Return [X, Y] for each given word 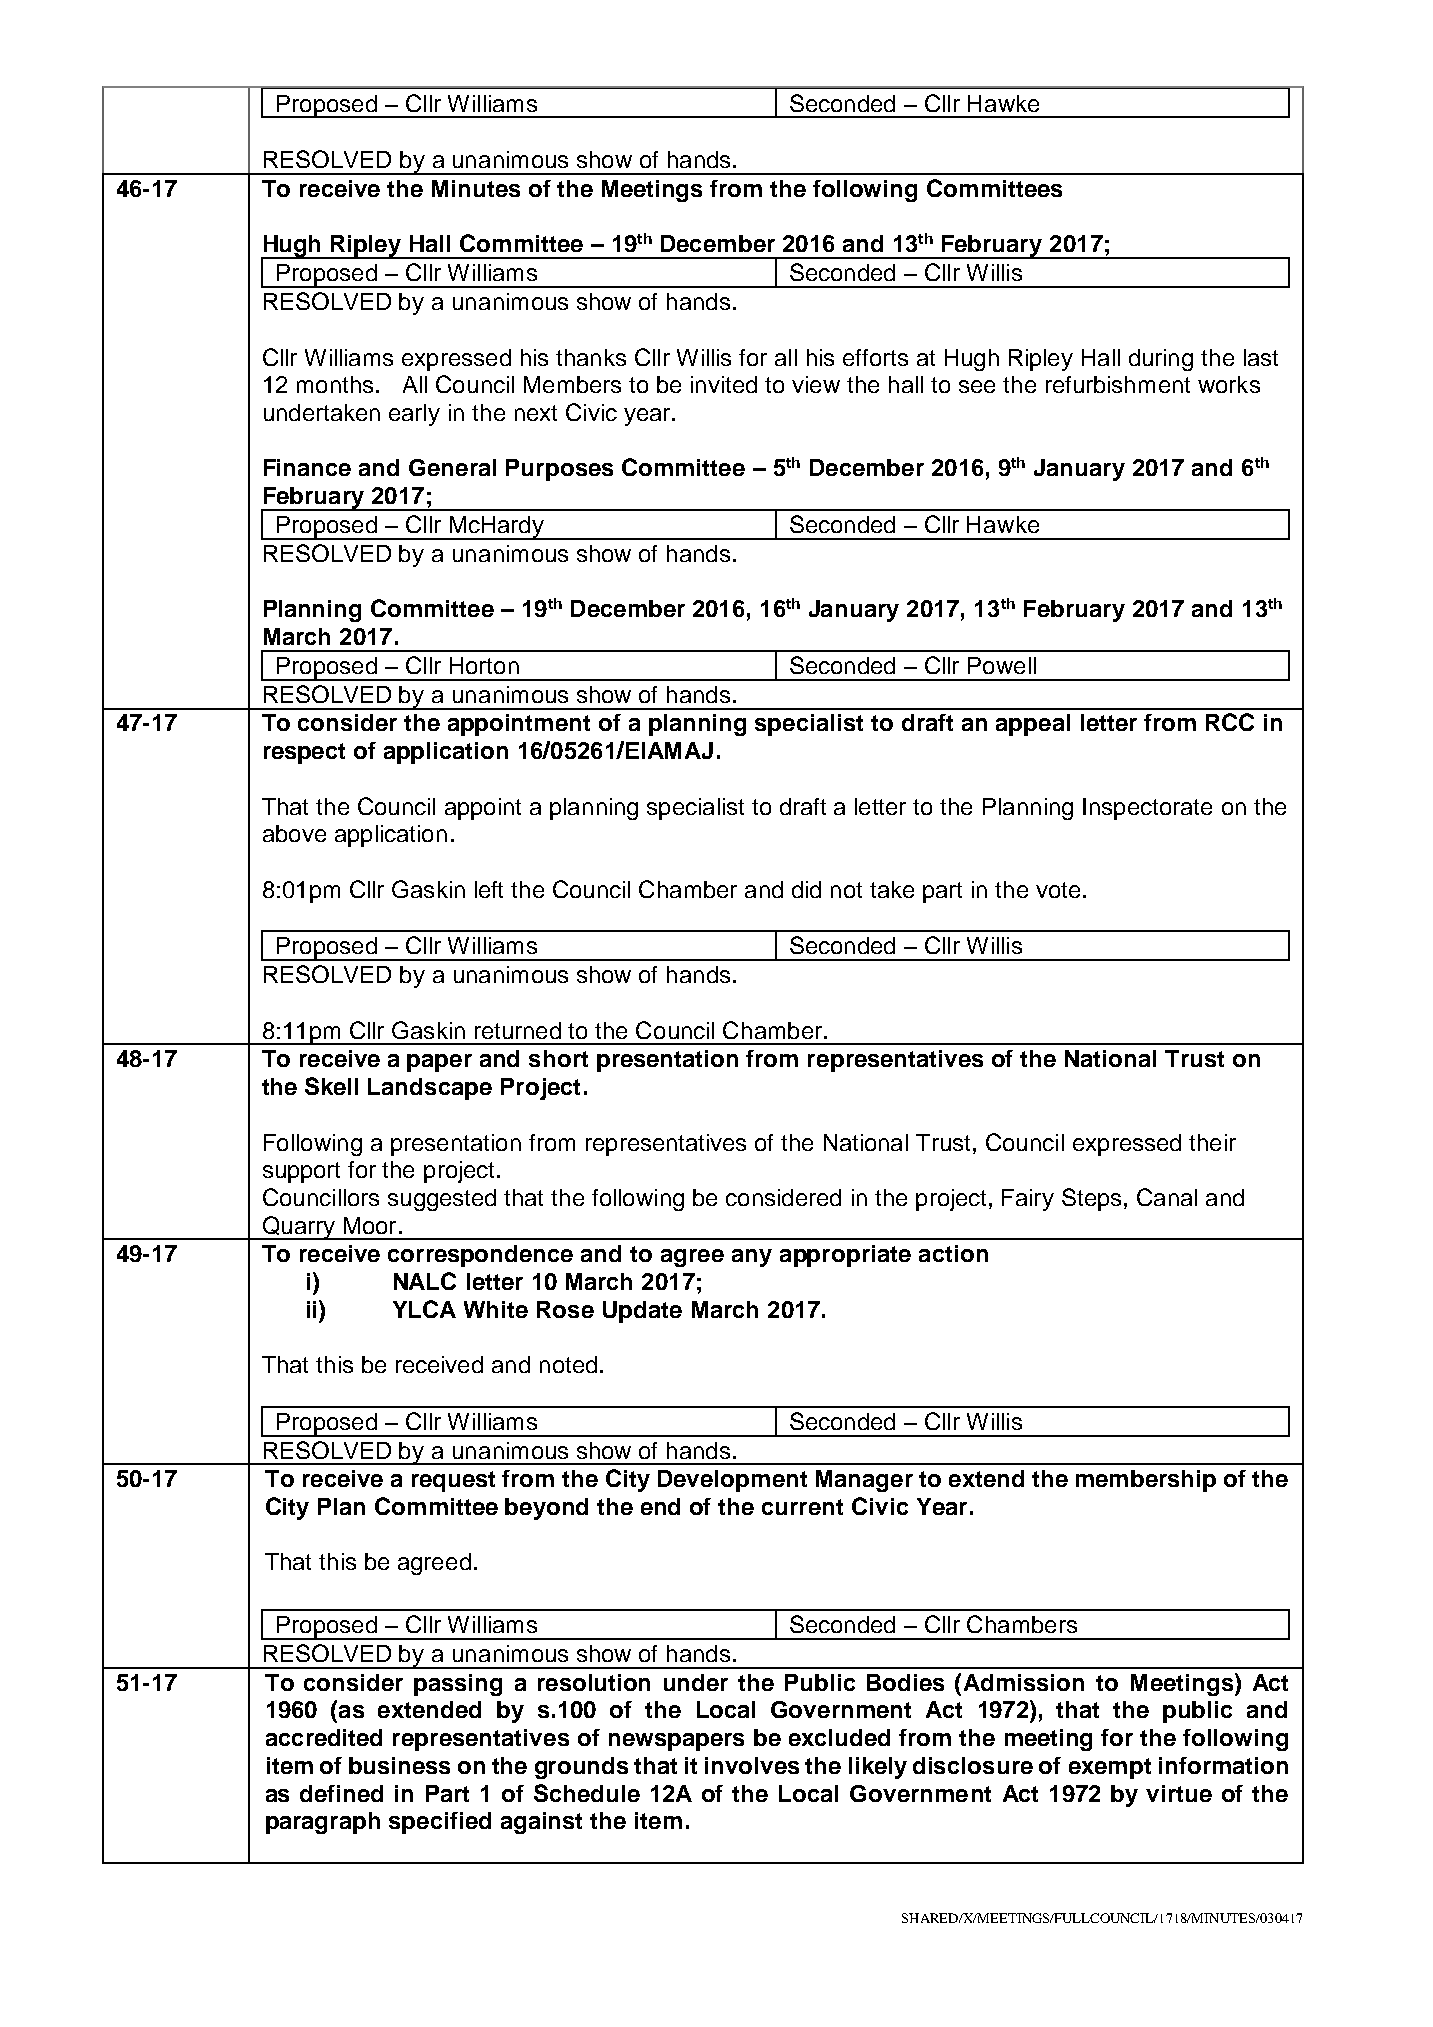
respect [304, 753]
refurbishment [1118, 384]
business [399, 1765]
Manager [864, 1481]
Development [732, 1481]
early [414, 415]
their [1212, 1142]
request [453, 1481]
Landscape [430, 1089]
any [752, 1258]
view [816, 384]
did [806, 889]
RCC [1230, 722]
